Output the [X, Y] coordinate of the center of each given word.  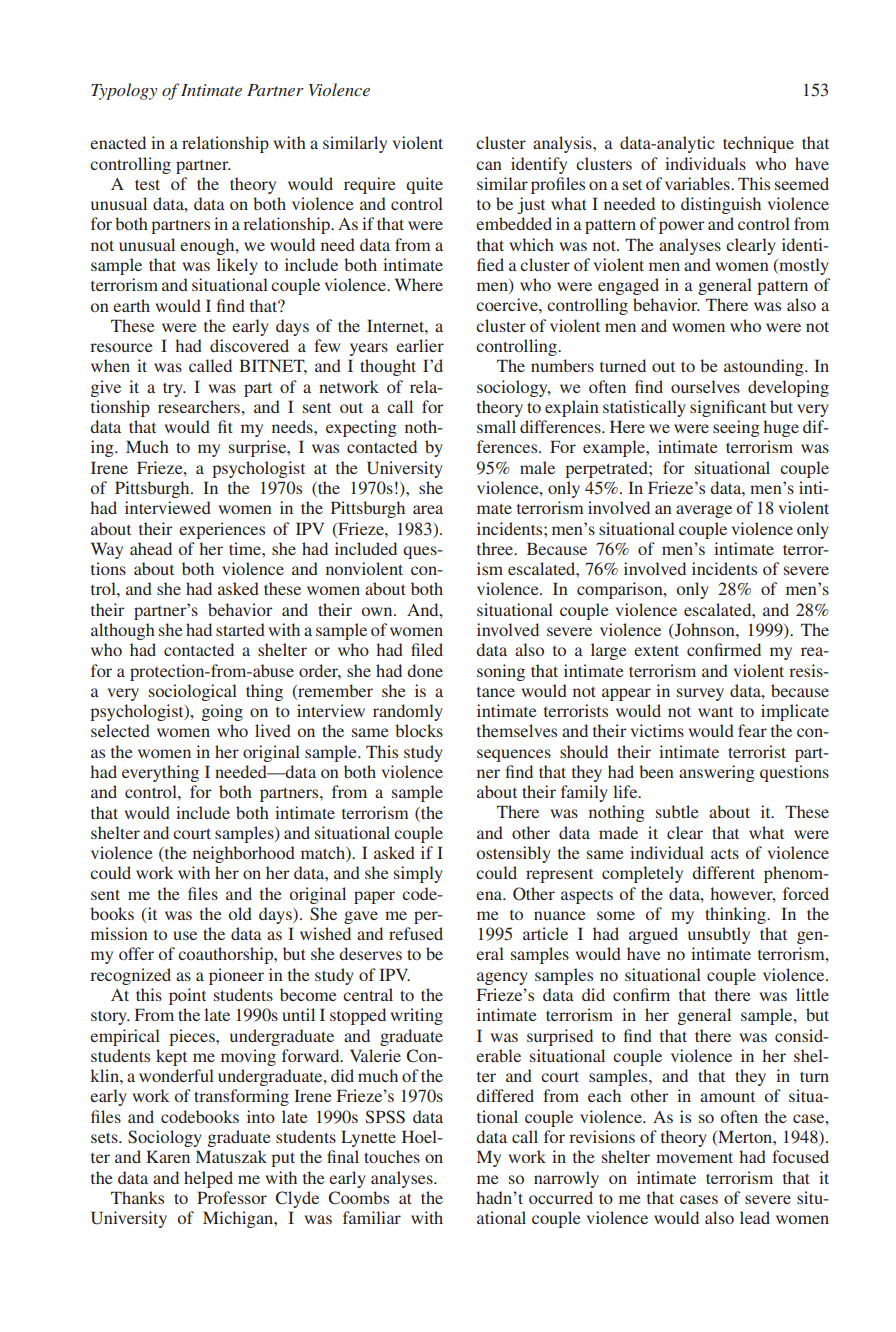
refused [416, 933]
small [496, 426]
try [174, 389]
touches [392, 1156]
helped [208, 1179]
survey [700, 694]
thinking [736, 915]
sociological [193, 692]
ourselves [705, 386]
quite [424, 185]
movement [694, 1157]
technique [758, 144]
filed [427, 649]
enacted [118, 142]
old [240, 913]
